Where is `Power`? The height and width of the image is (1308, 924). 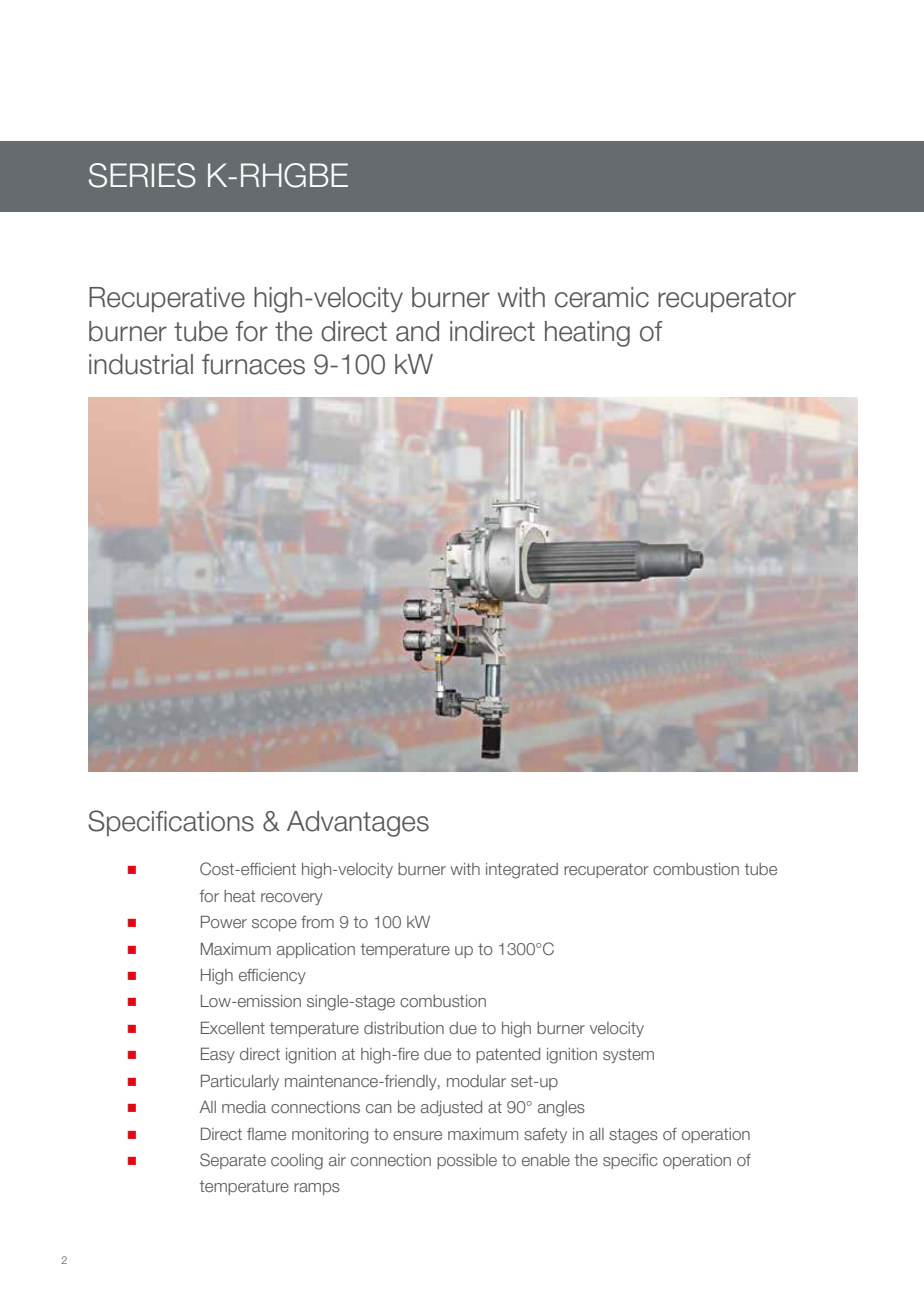 Power is located at coordinates (224, 921).
